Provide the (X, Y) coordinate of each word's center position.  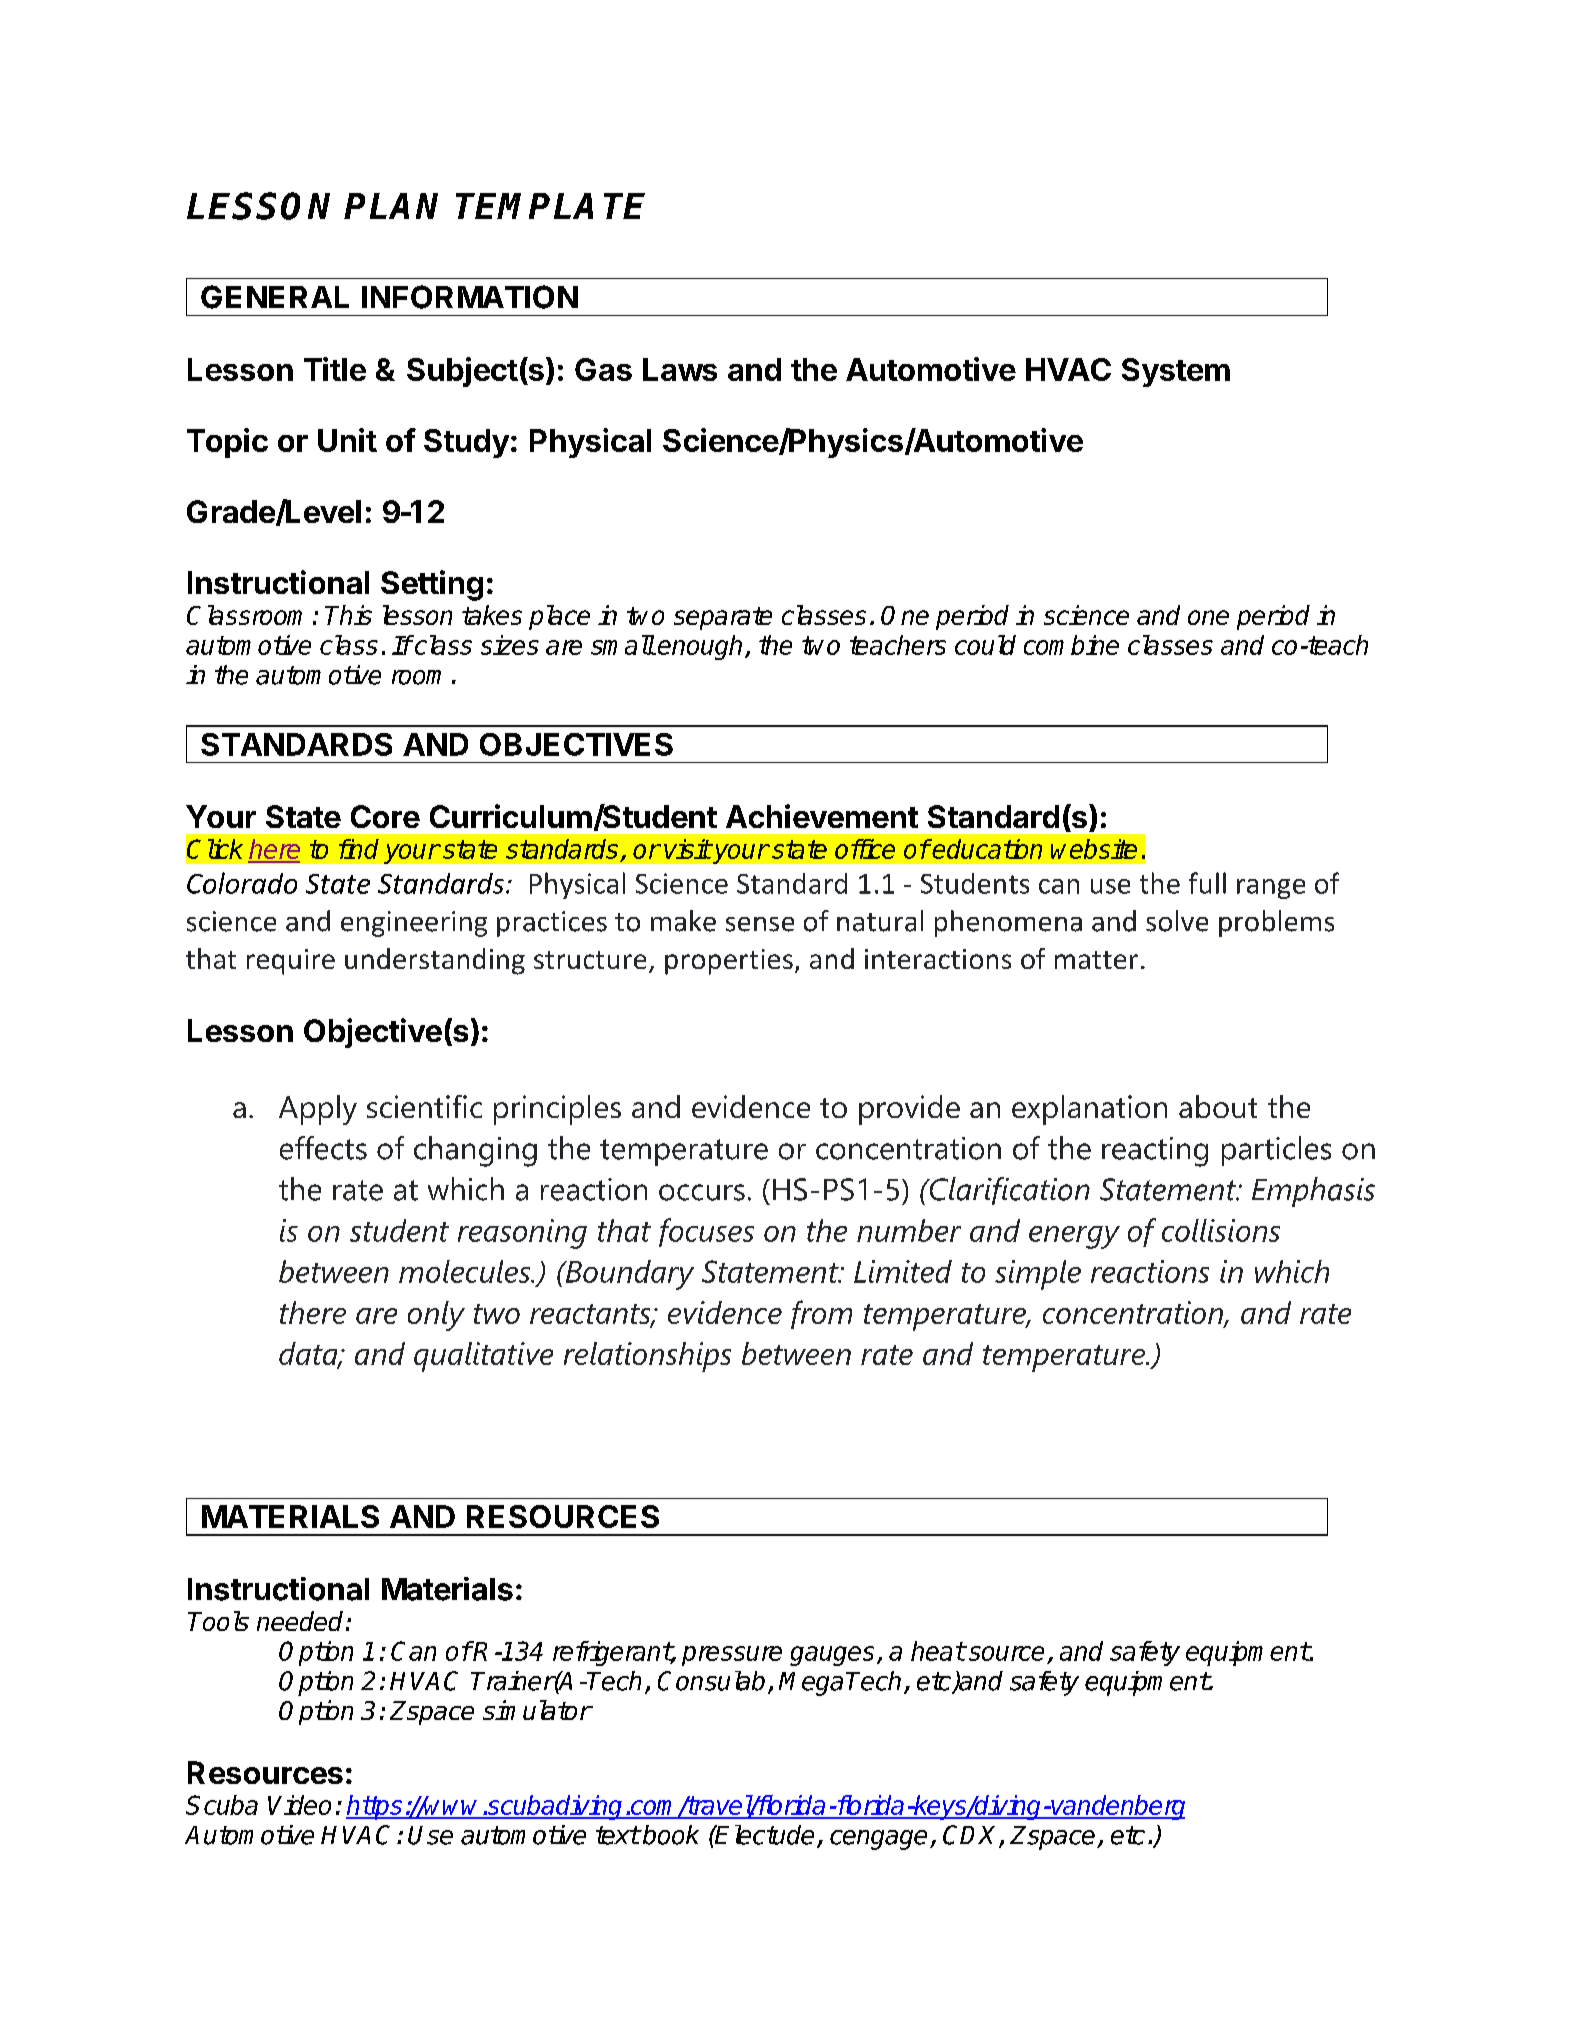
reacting (1155, 1152)
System (1176, 372)
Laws (680, 369)
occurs (702, 1192)
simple (1038, 1275)
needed (300, 1621)
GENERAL (275, 297)
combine (1071, 645)
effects (323, 1148)
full (1207, 883)
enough (700, 647)
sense (760, 924)
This (348, 615)
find (359, 849)
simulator (537, 1710)
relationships (647, 1357)
